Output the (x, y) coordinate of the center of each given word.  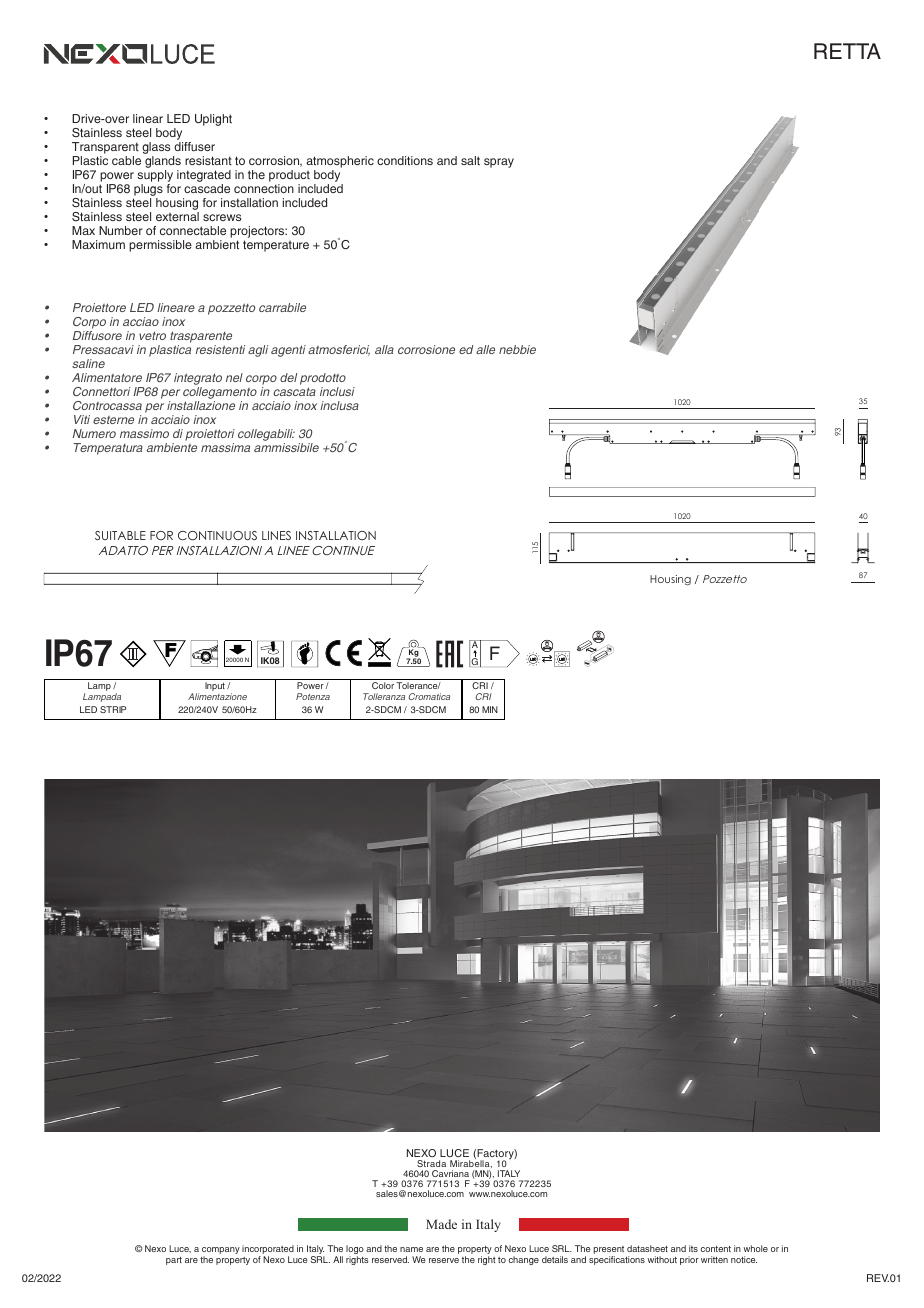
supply (155, 177)
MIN (490, 709)
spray (499, 163)
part (174, 1261)
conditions (405, 161)
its (693, 1248)
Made (441, 1224)
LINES (276, 535)
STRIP (113, 709)
